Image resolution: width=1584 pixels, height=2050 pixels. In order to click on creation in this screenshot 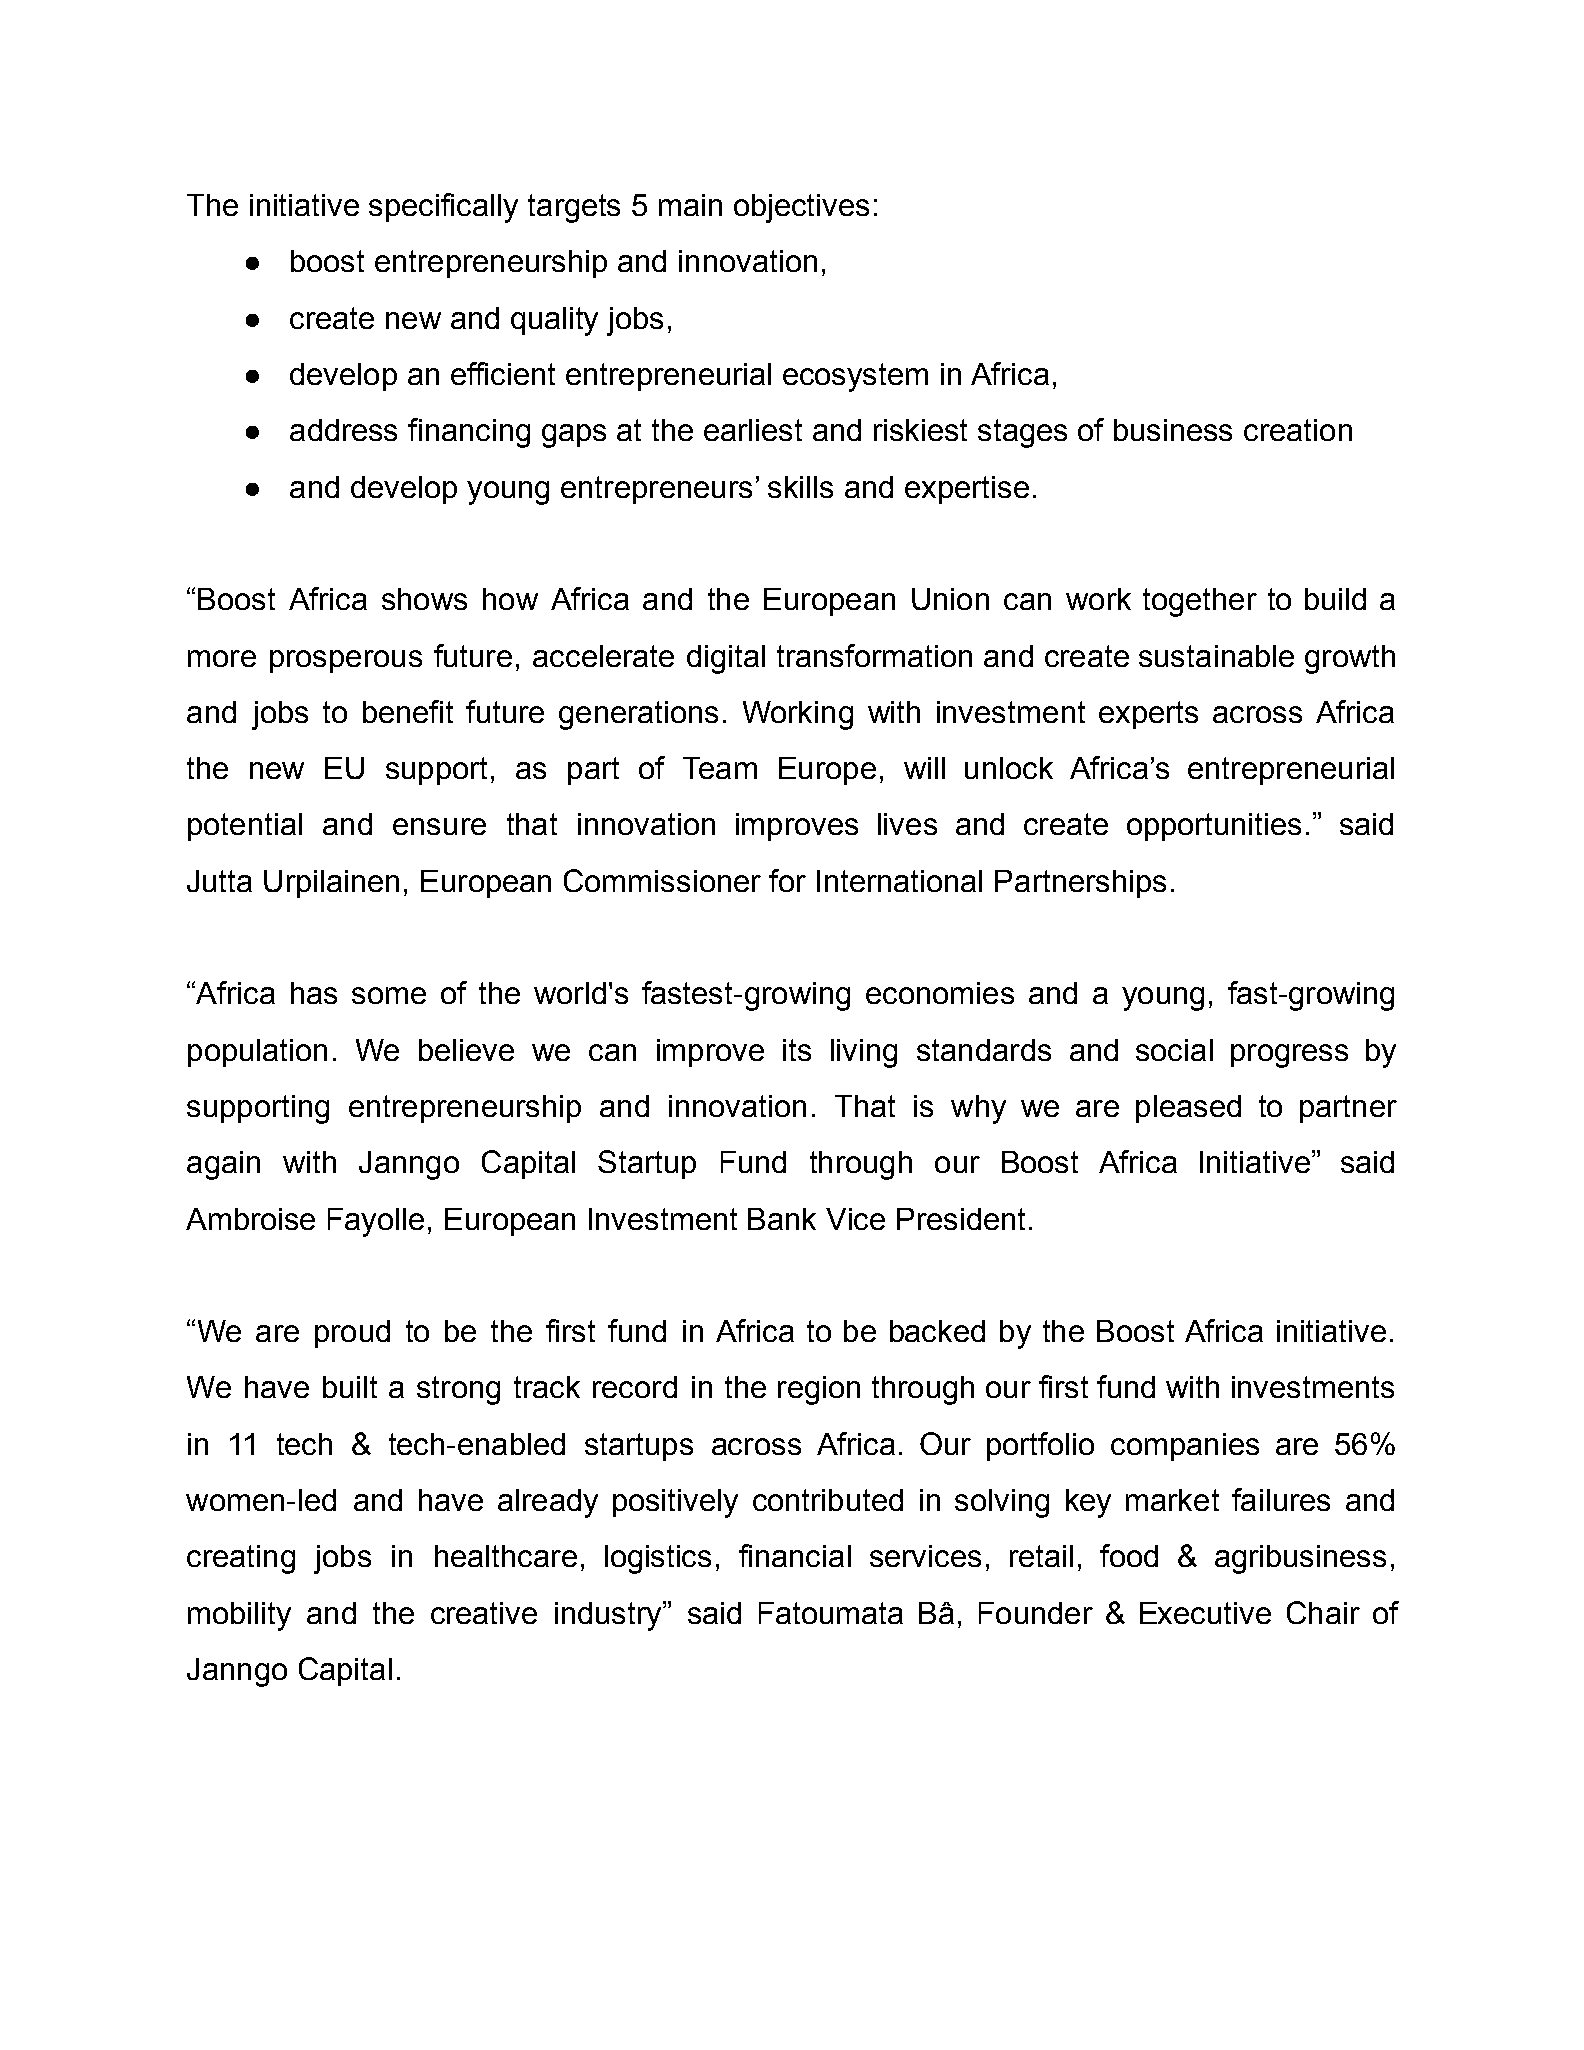, I will do `click(1298, 430)`.
